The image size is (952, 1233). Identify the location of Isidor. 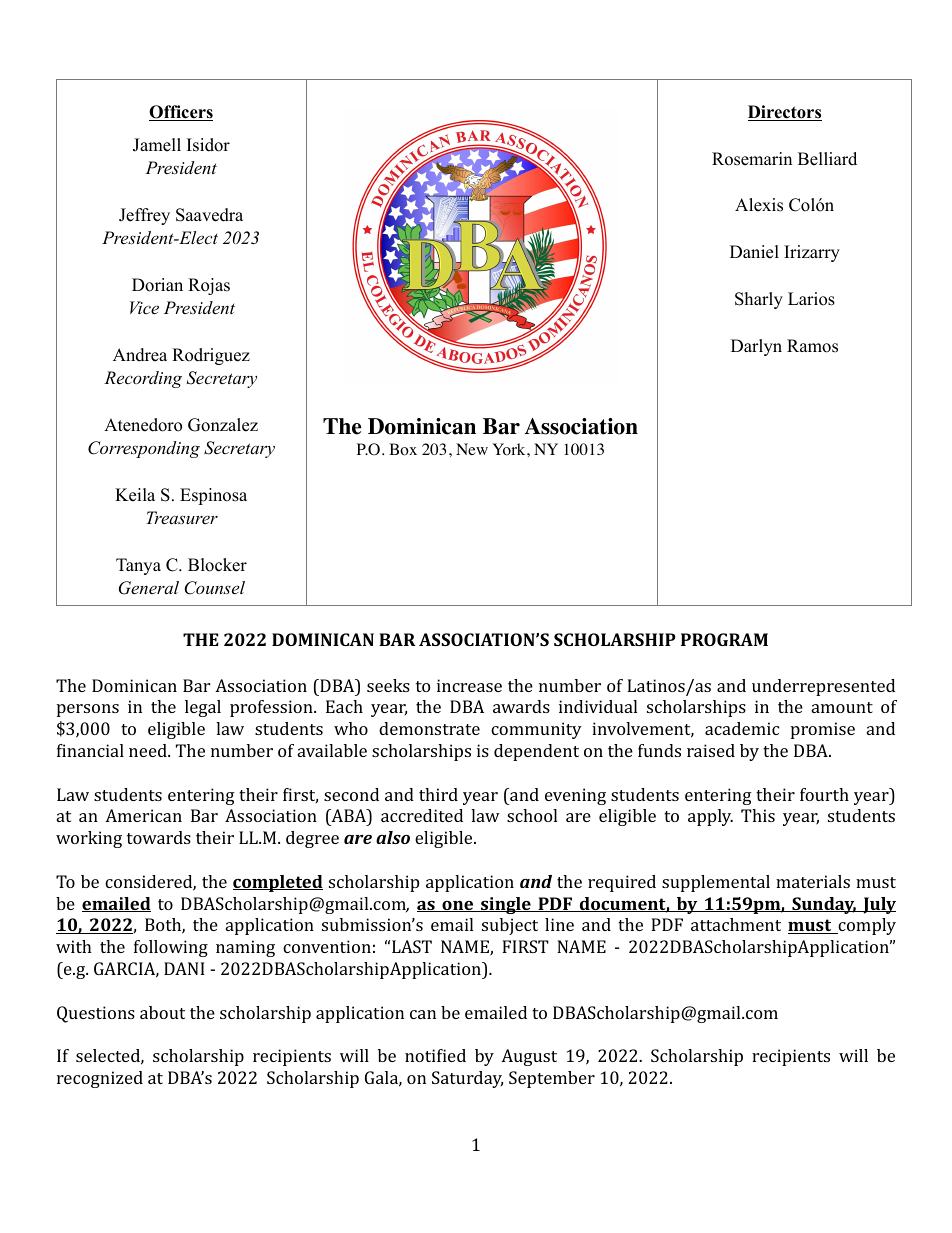
(208, 145).
